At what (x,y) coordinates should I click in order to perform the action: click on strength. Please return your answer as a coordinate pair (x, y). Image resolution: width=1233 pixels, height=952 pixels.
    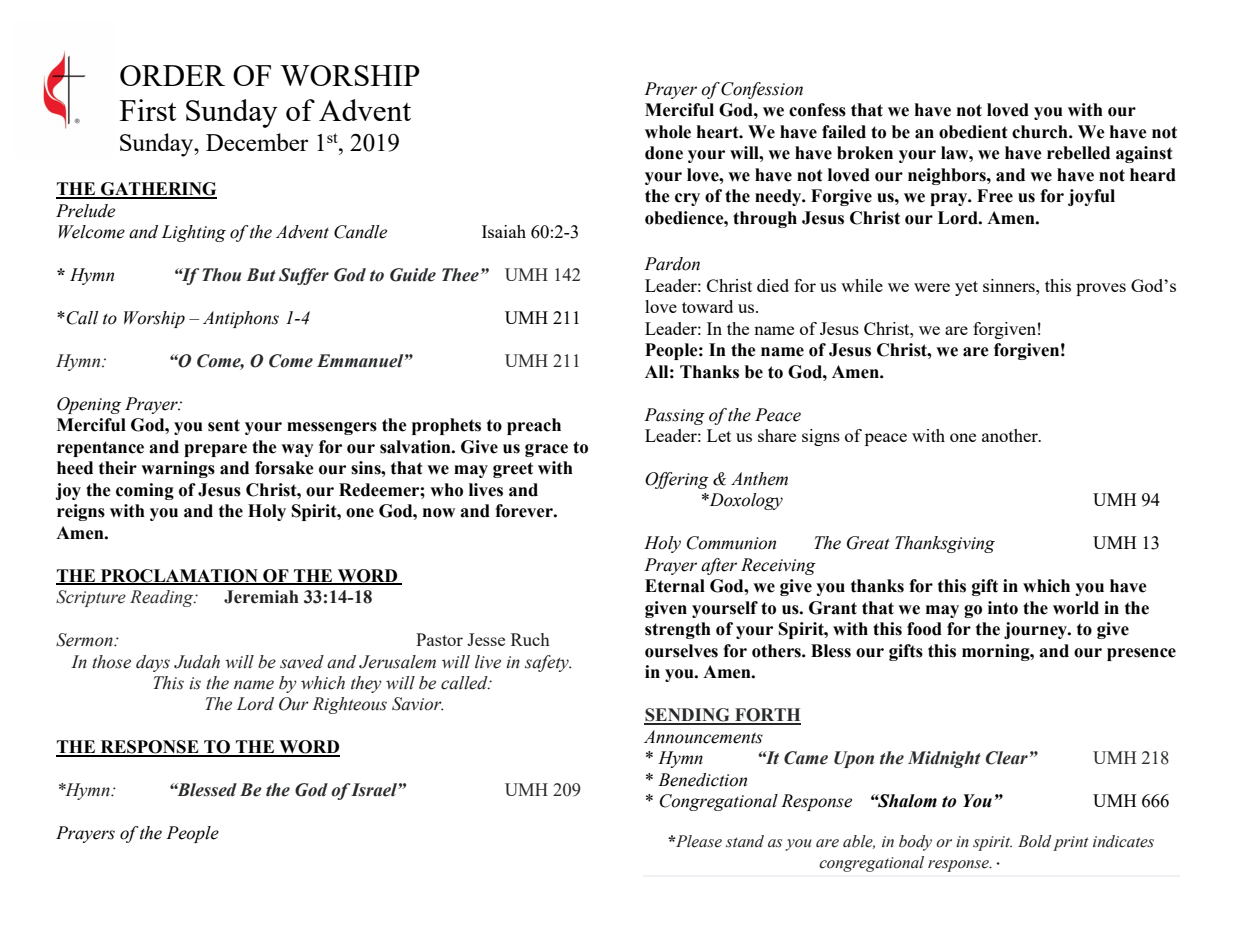
    Looking at the image, I should click on (678, 630).
